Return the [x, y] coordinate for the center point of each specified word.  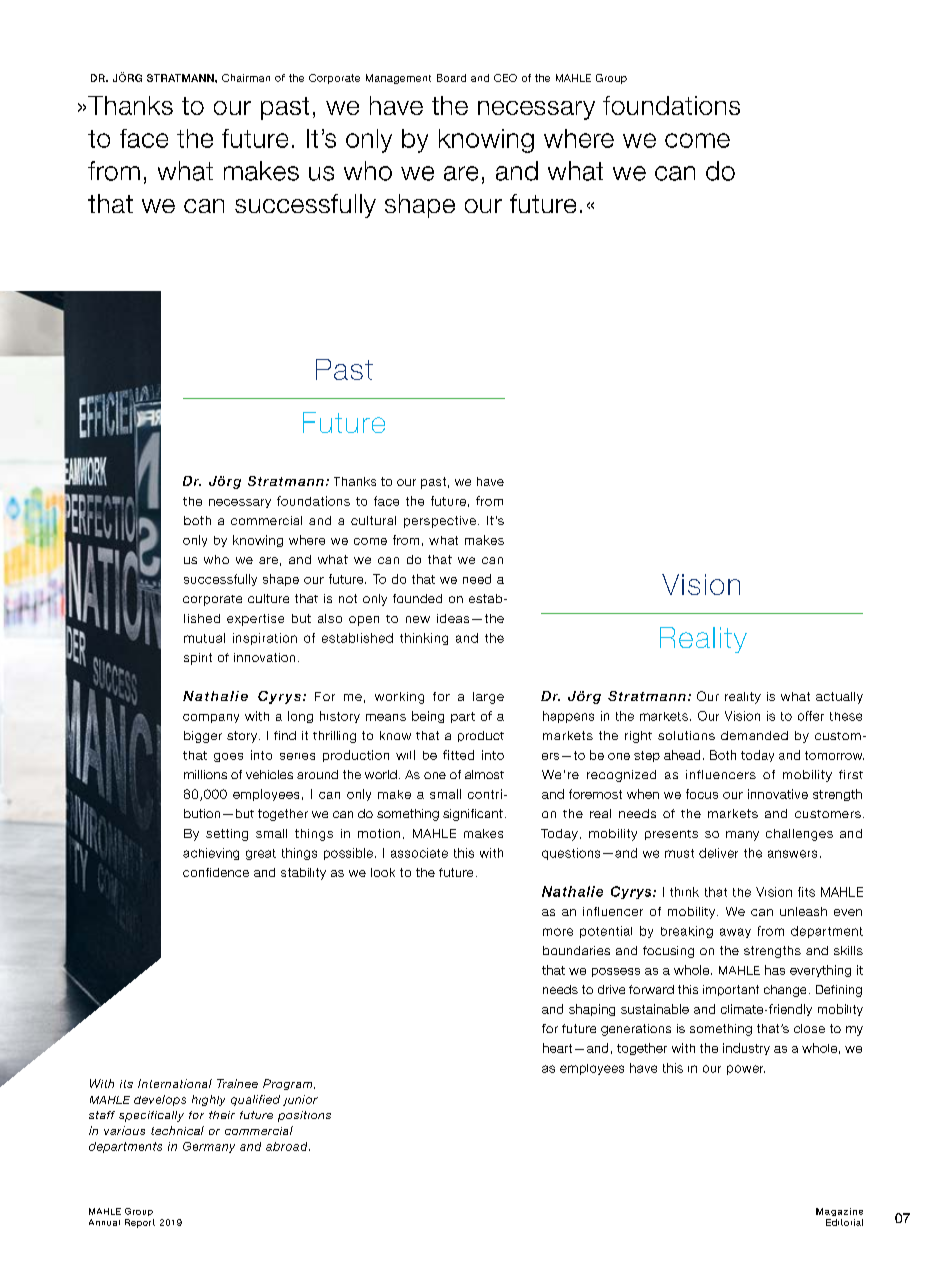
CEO [505, 78]
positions [304, 1116]
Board [451, 78]
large [488, 698]
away [735, 933]
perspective [440, 522]
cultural [373, 520]
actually [839, 698]
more [558, 932]
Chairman [246, 78]
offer [811, 716]
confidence [216, 872]
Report [140, 1223]
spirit [198, 659]
